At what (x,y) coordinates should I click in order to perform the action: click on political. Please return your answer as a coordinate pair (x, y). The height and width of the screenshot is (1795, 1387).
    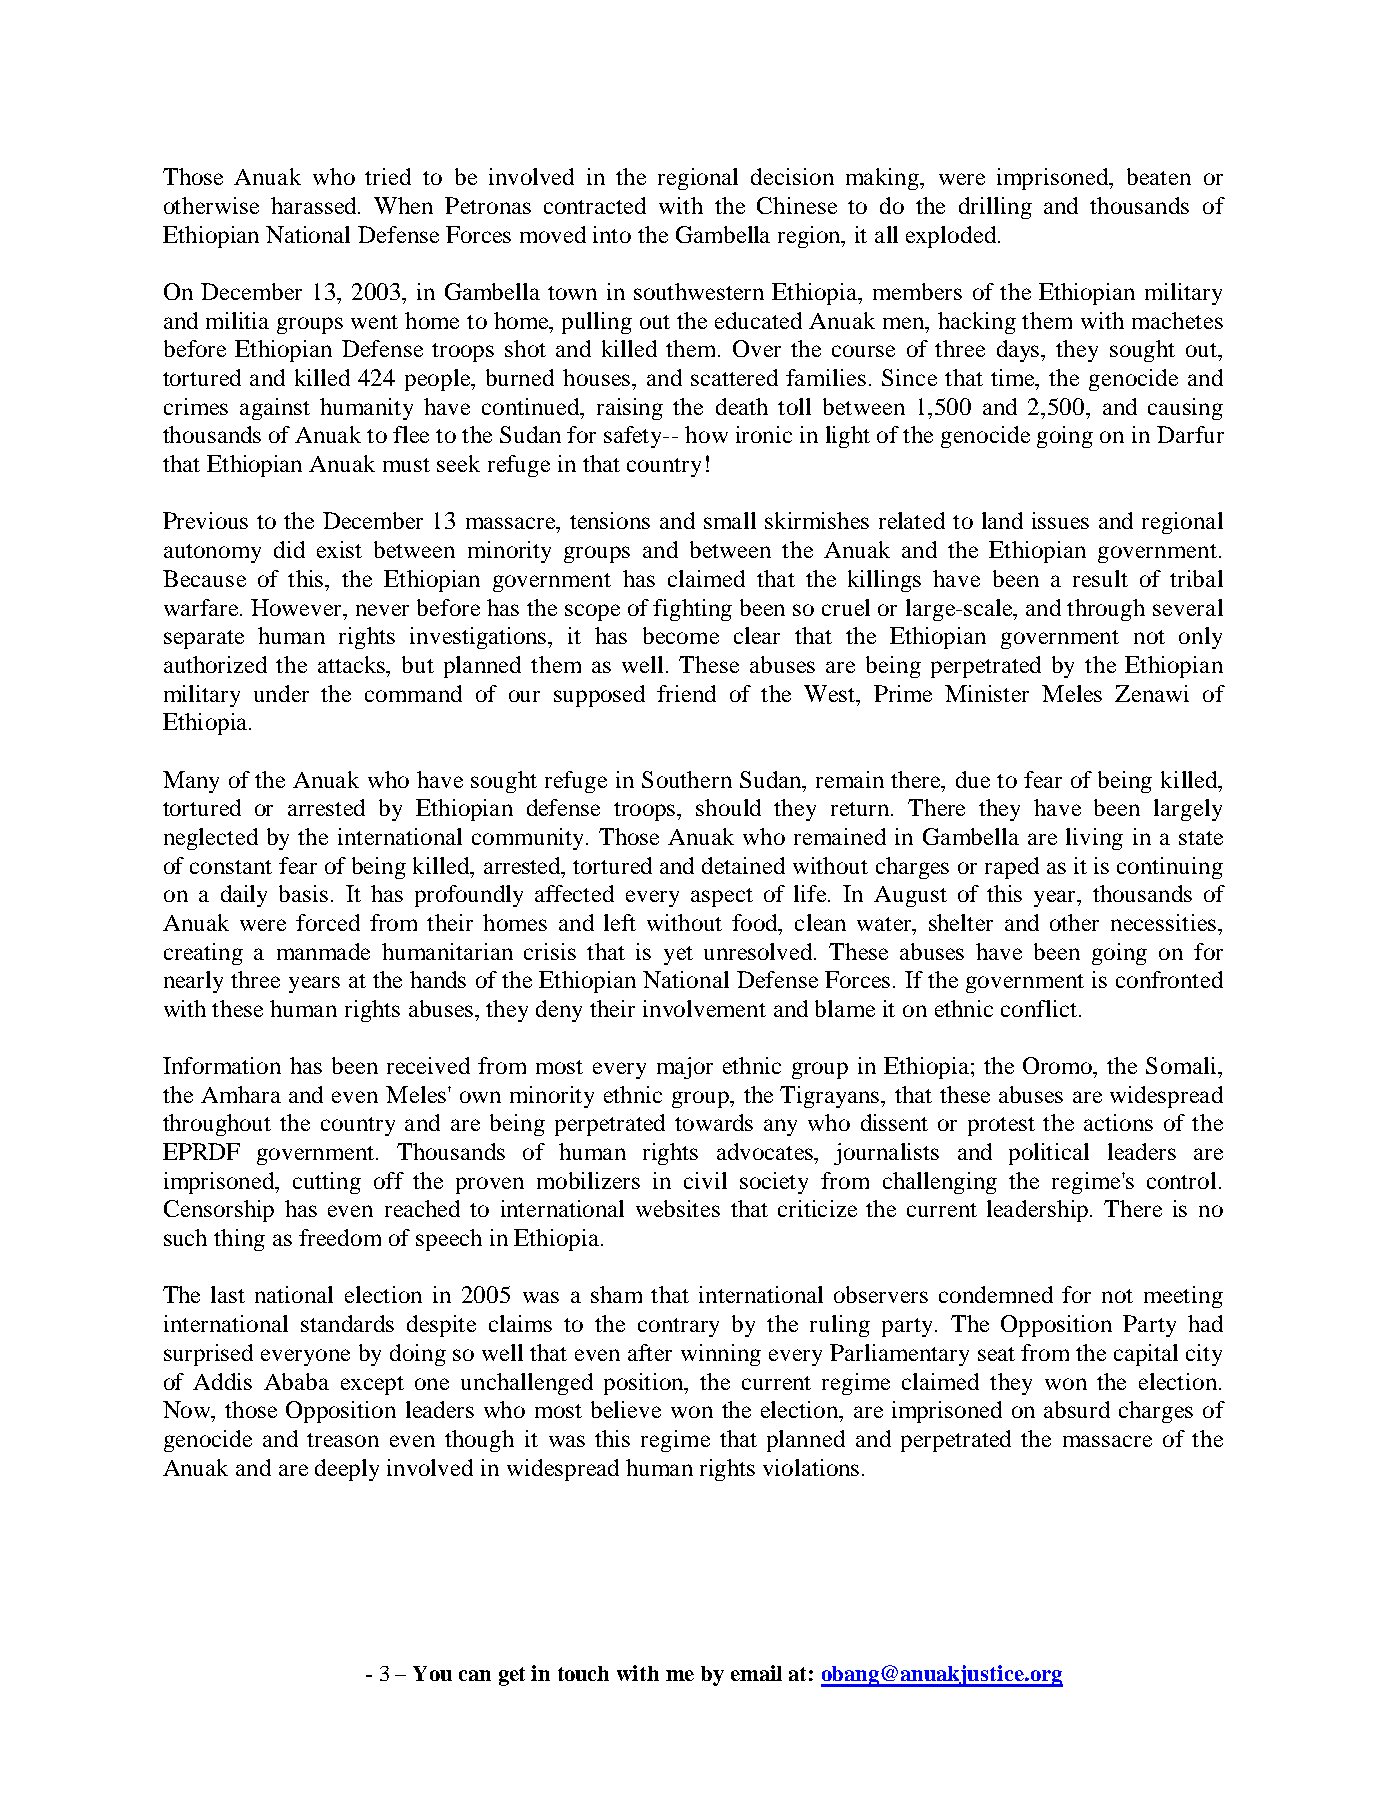
    Looking at the image, I should click on (1049, 1154).
